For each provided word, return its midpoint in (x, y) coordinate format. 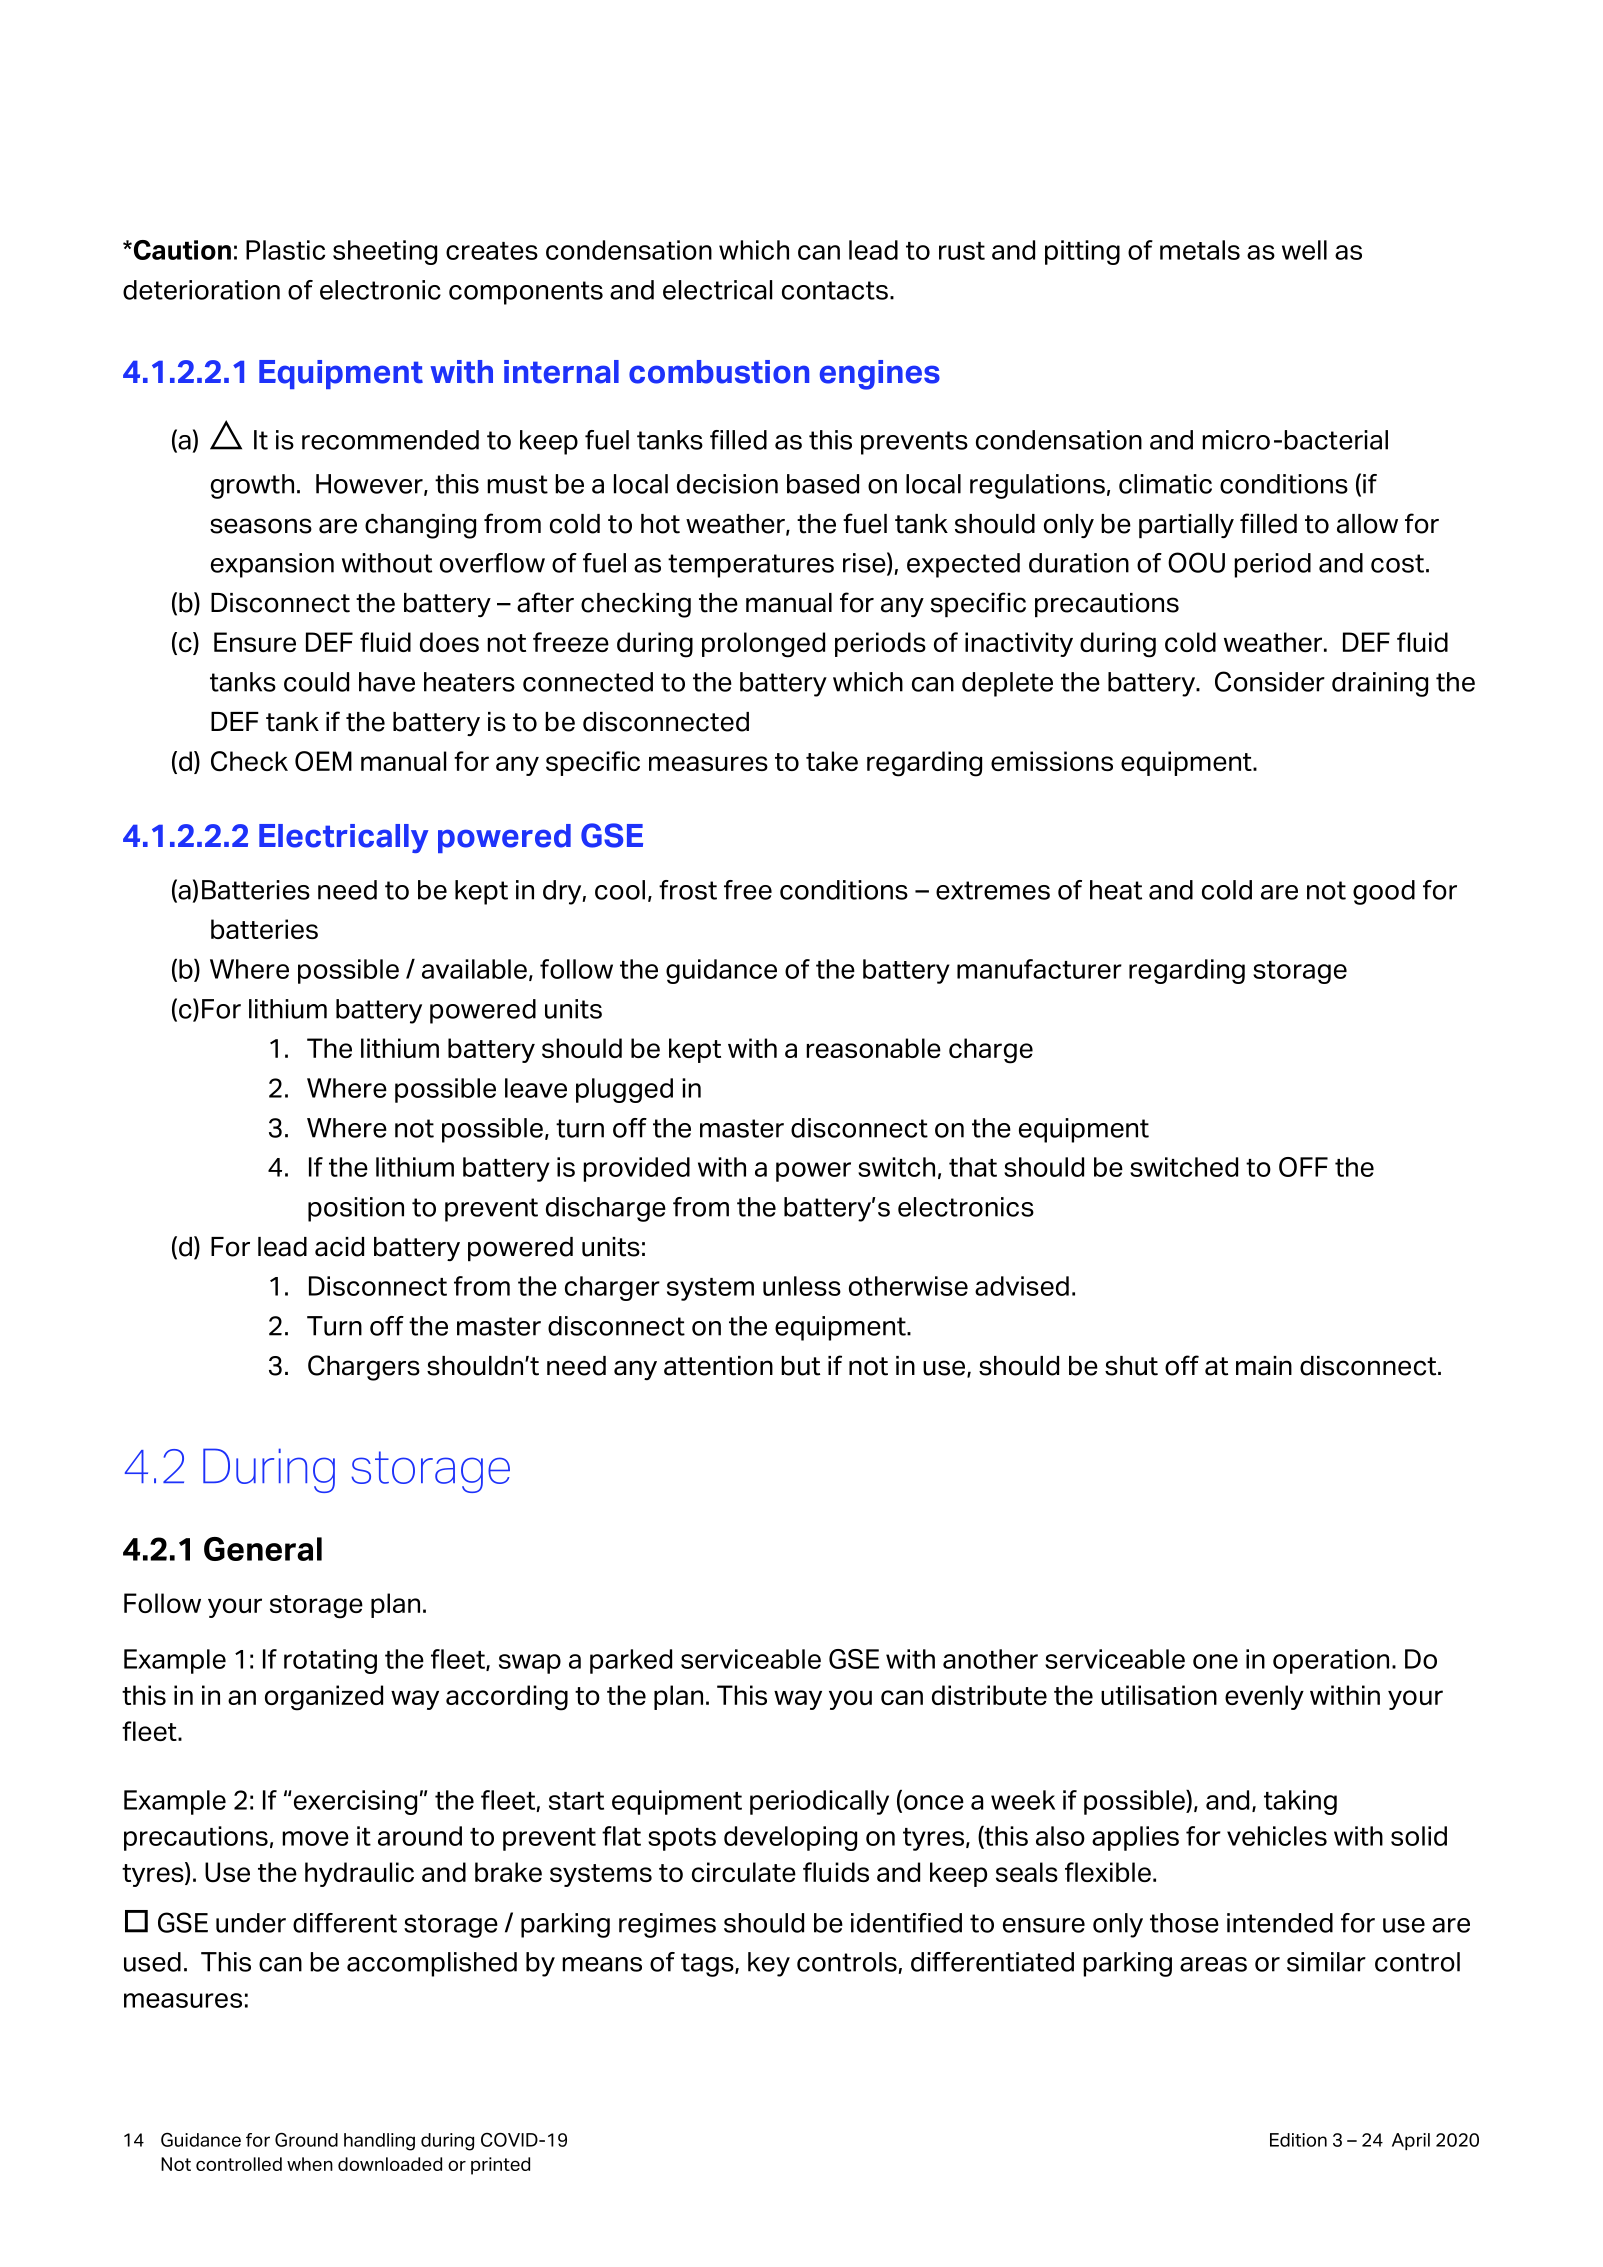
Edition (1298, 2140)
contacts (835, 290)
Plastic (285, 250)
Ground (306, 2139)
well (1304, 250)
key (769, 1964)
